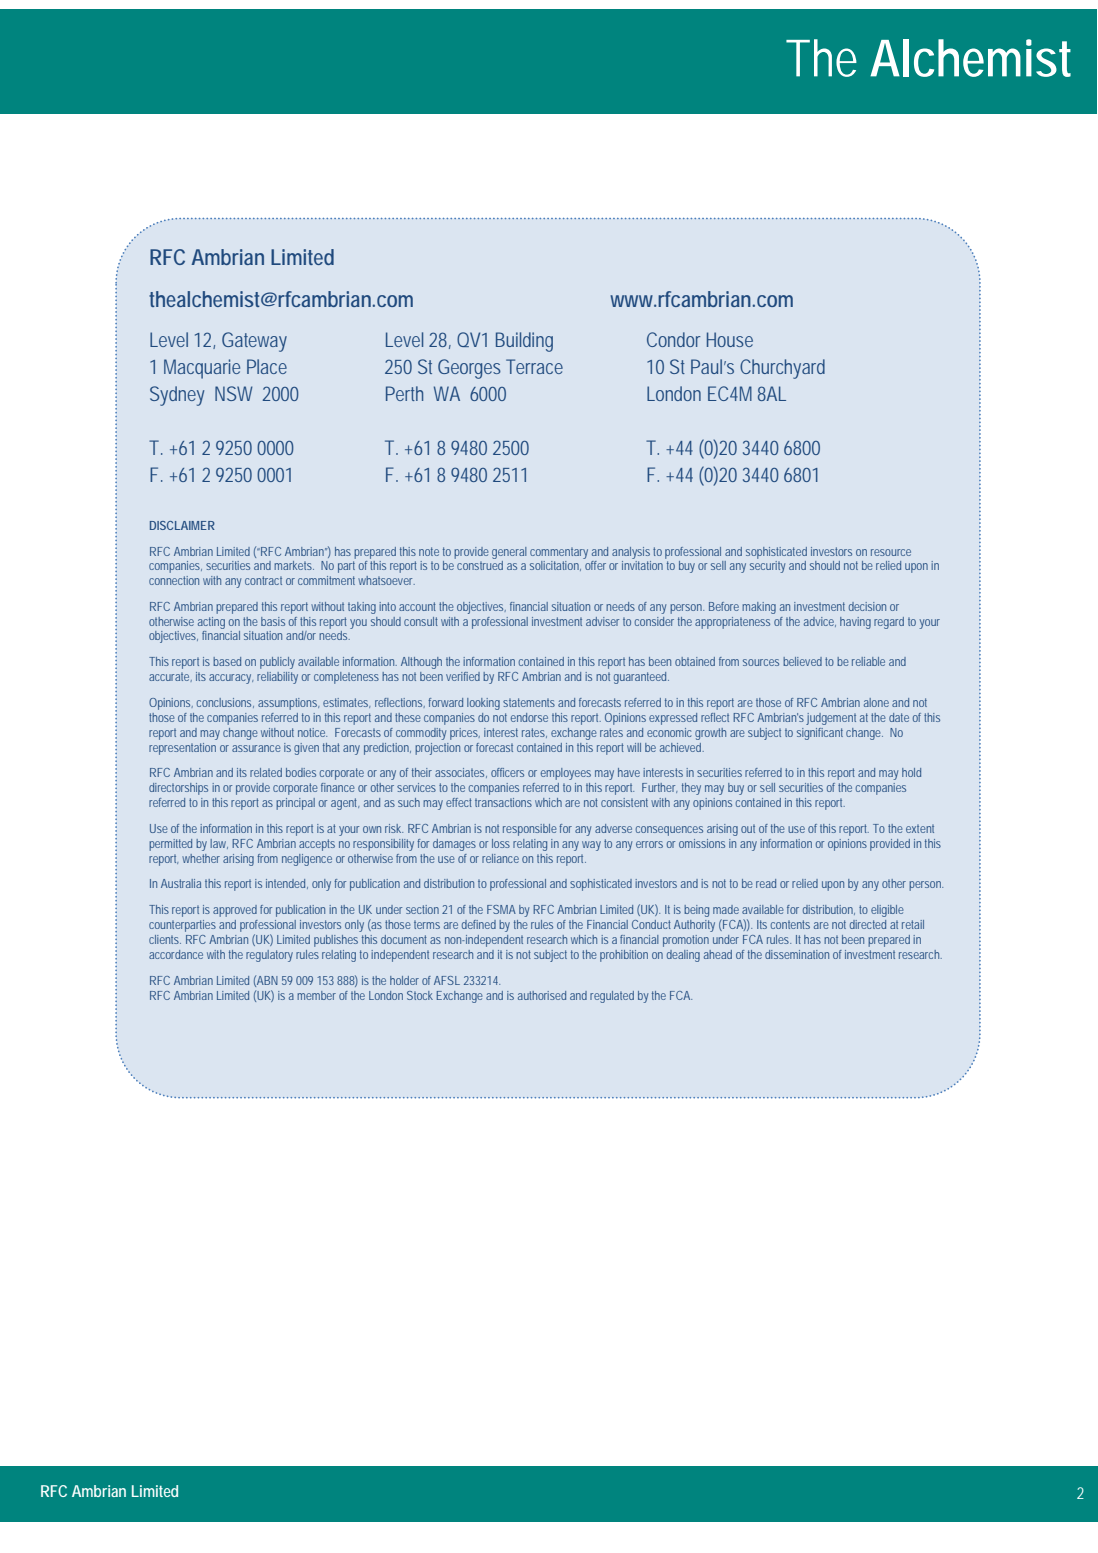  What do you see at coordinates (831, 719) in the screenshot?
I see `judgement` at bounding box center [831, 719].
